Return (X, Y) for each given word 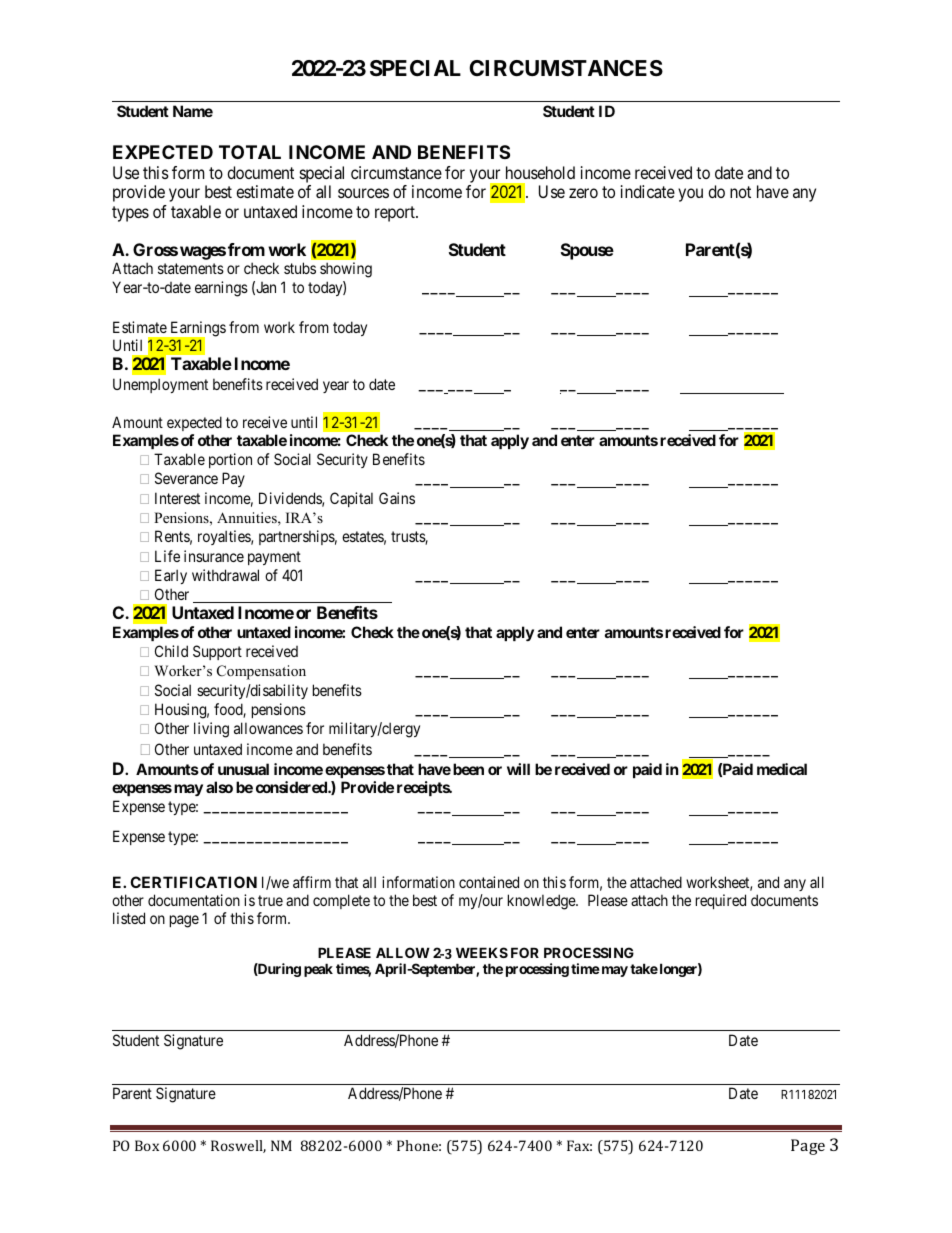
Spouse (587, 251)
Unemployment (160, 385)
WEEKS (482, 952)
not (740, 192)
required (721, 901)
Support (217, 652)
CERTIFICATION (193, 882)
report (396, 214)
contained (489, 882)
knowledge (542, 902)
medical (782, 769)
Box (147, 1145)
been (468, 769)
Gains (397, 498)
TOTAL (250, 152)
